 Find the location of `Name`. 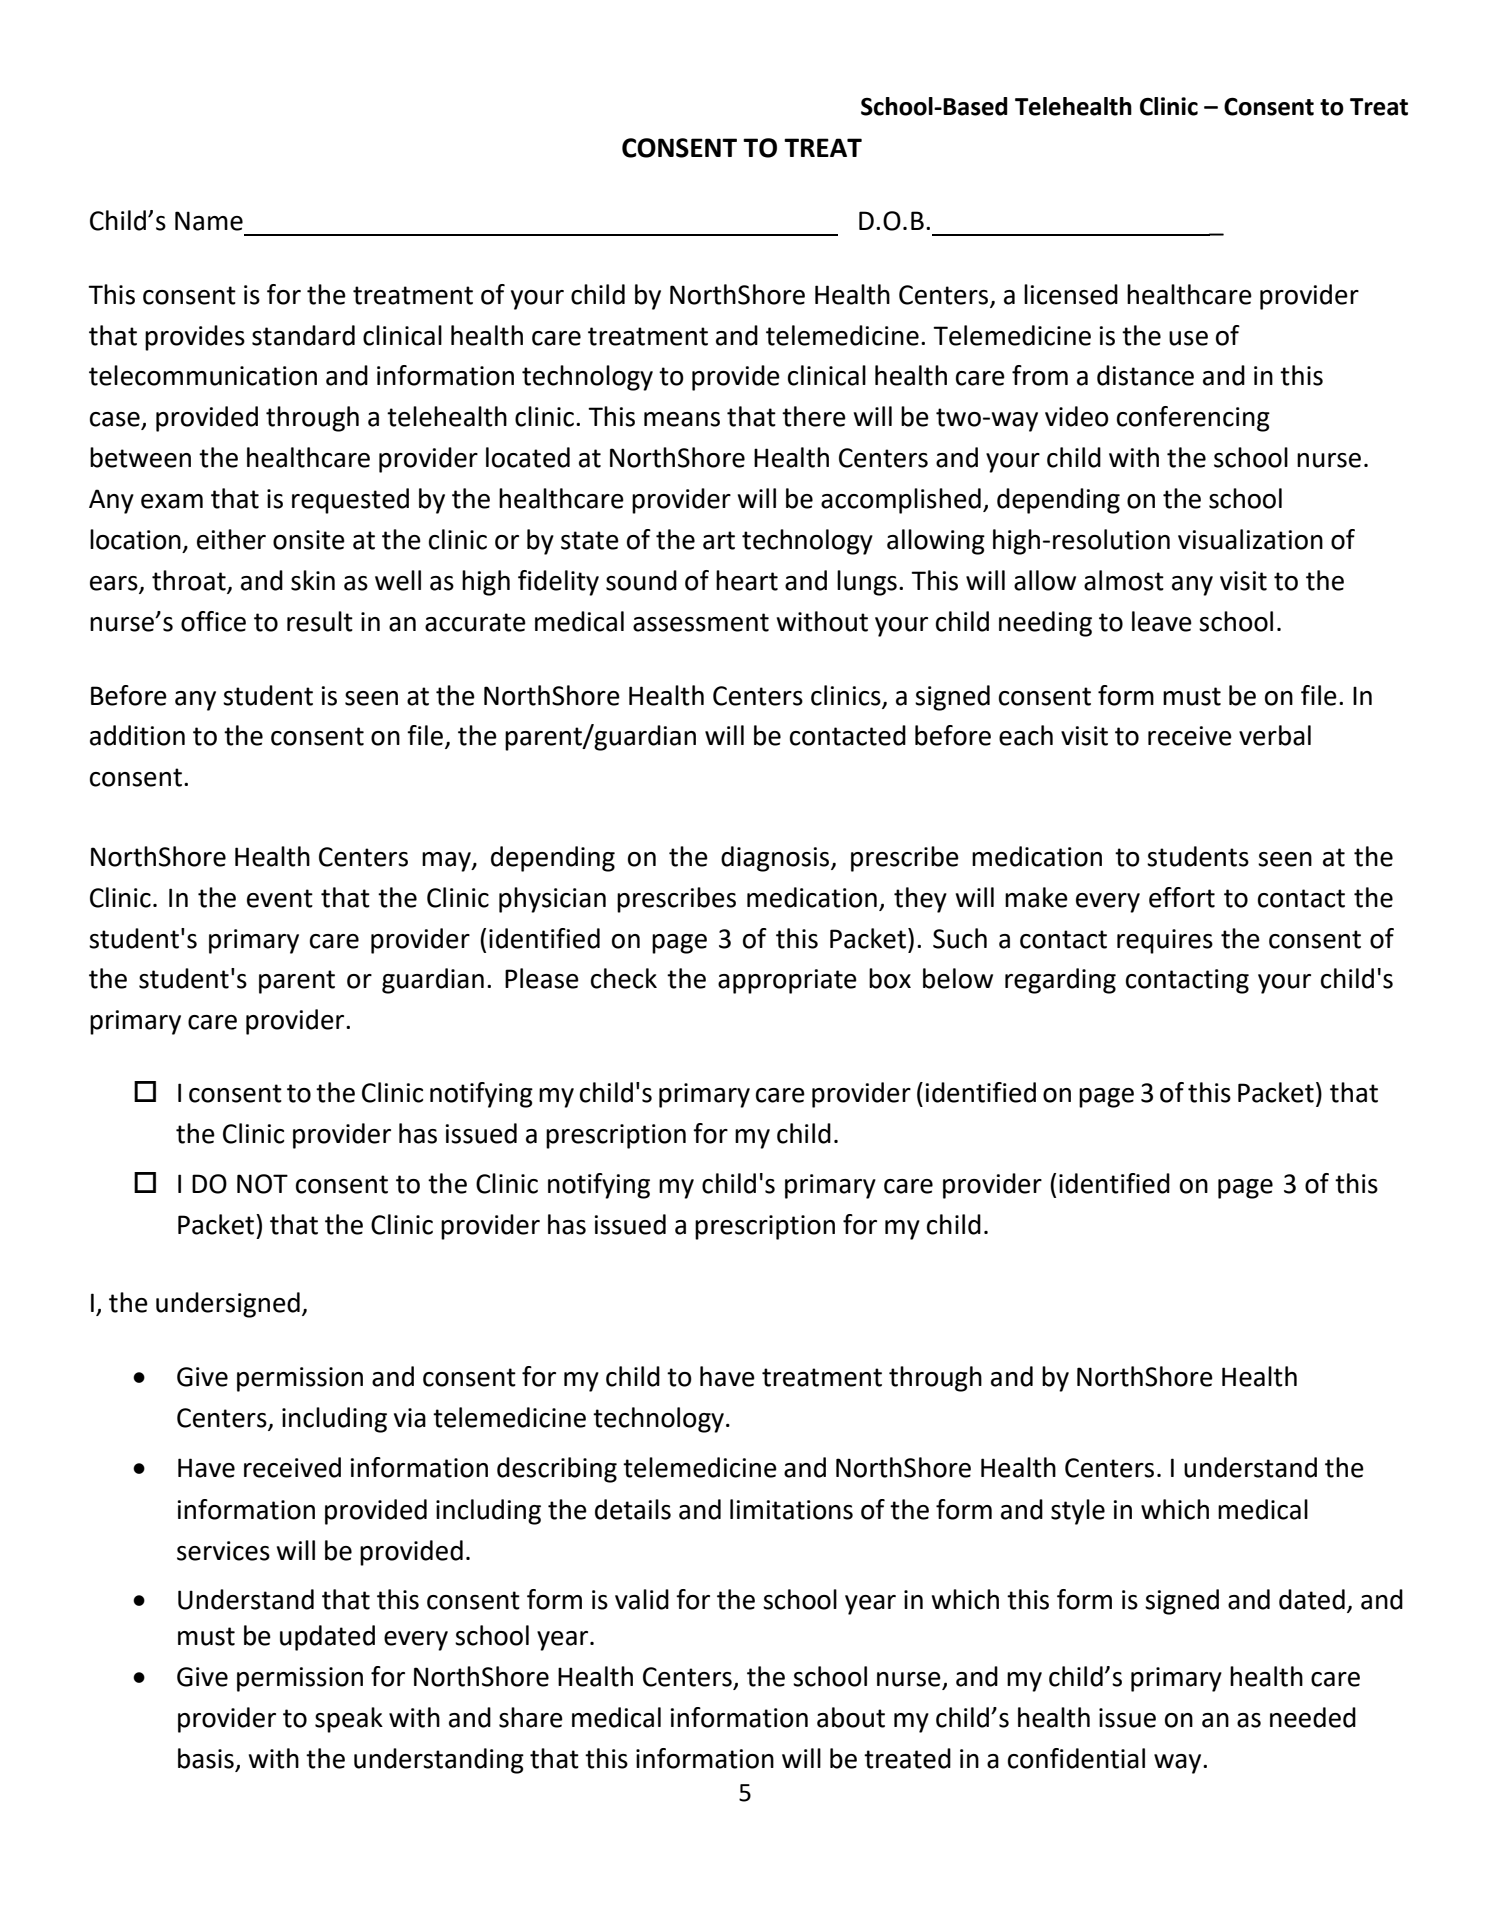

Name is located at coordinates (209, 221).
